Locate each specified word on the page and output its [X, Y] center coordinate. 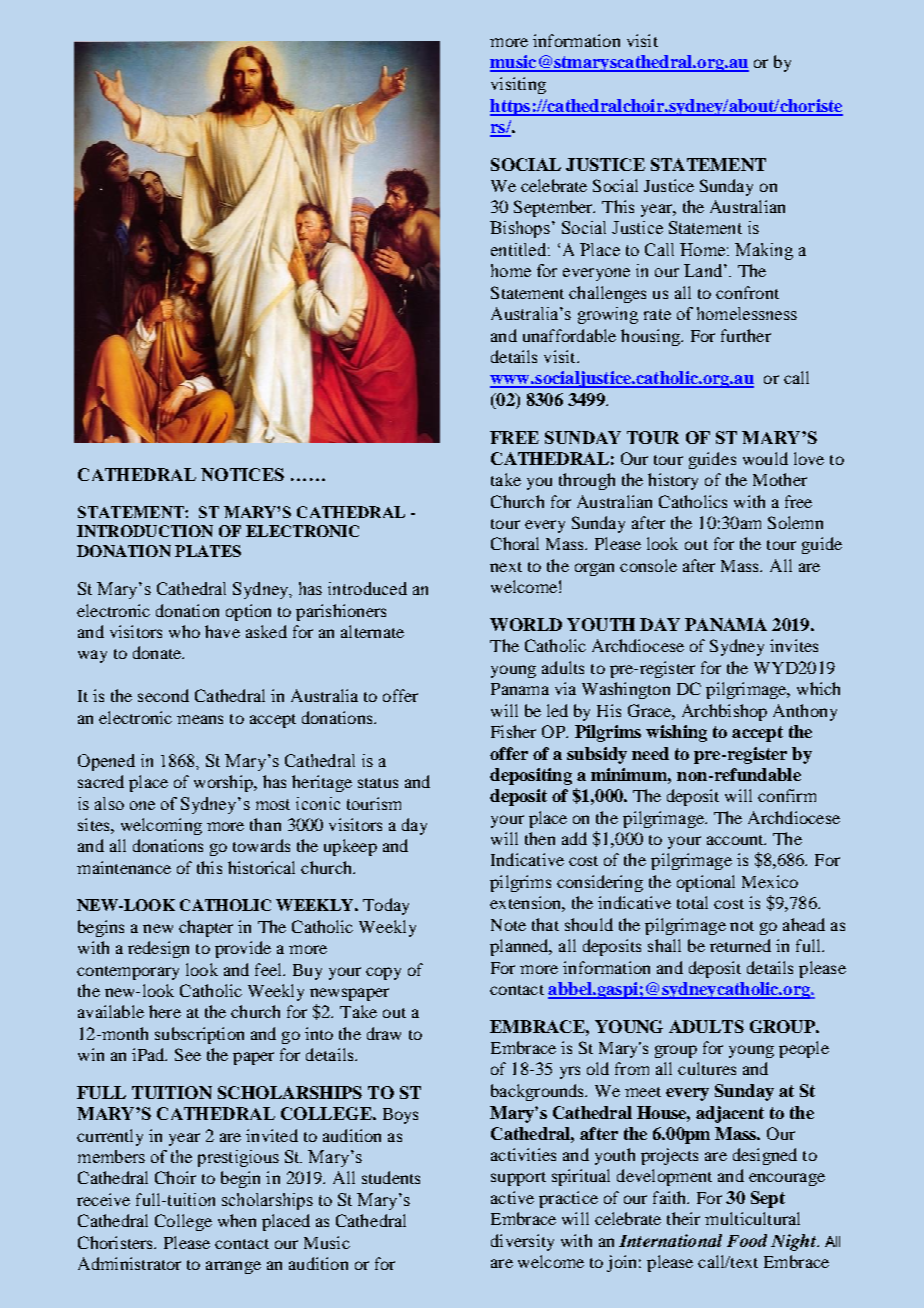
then [540, 838]
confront [747, 292]
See [188, 1054]
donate [158, 652]
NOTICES [242, 474]
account [736, 840]
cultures [707, 1068]
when [237, 1220]
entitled [518, 249]
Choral [515, 543]
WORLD [526, 624]
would [765, 458]
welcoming [161, 826]
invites [794, 645]
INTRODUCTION [145, 531]
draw [384, 1033]
